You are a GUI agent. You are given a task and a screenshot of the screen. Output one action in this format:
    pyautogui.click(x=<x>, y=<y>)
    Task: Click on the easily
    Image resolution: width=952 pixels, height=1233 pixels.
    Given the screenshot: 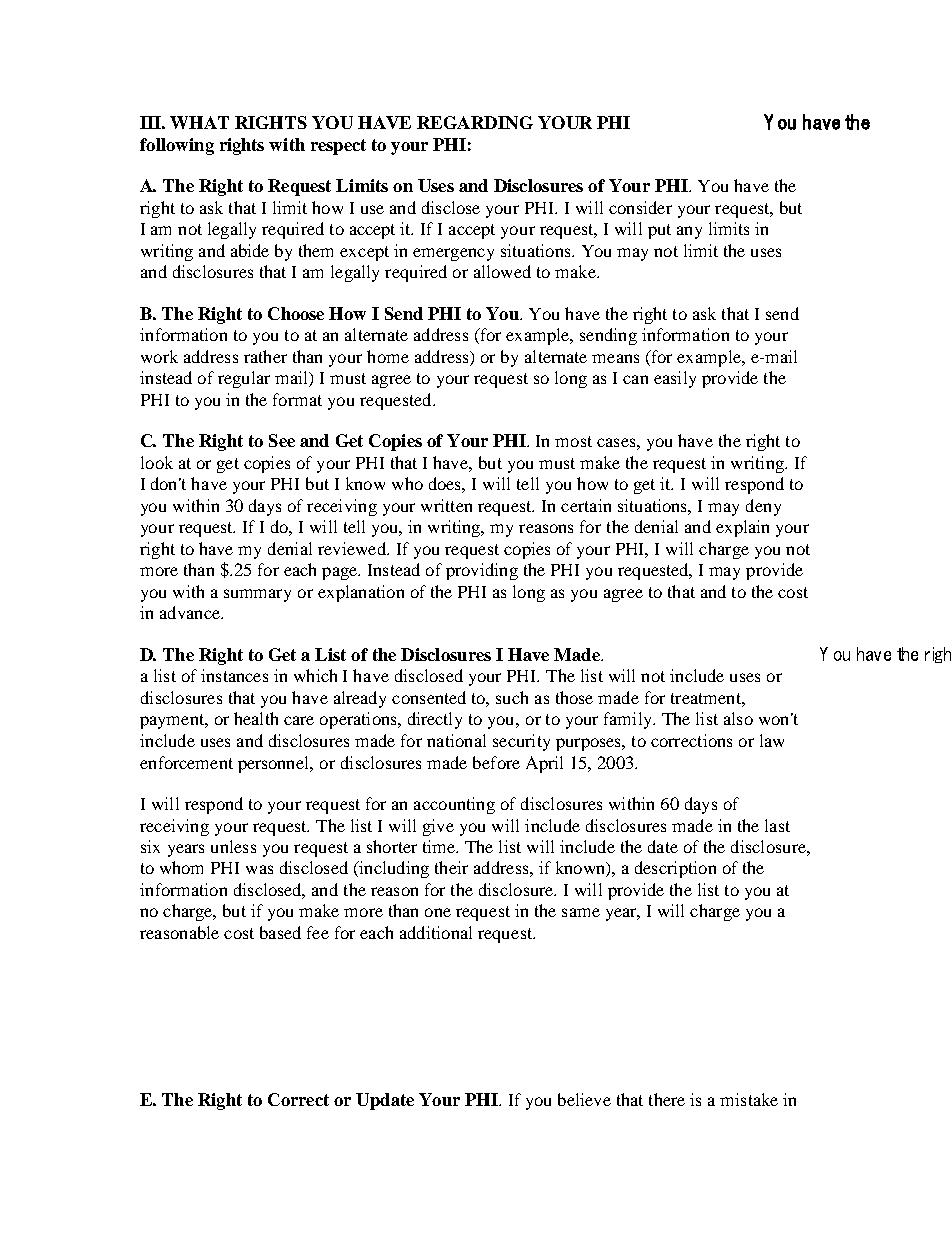 What is the action you would take?
    pyautogui.click(x=675, y=379)
